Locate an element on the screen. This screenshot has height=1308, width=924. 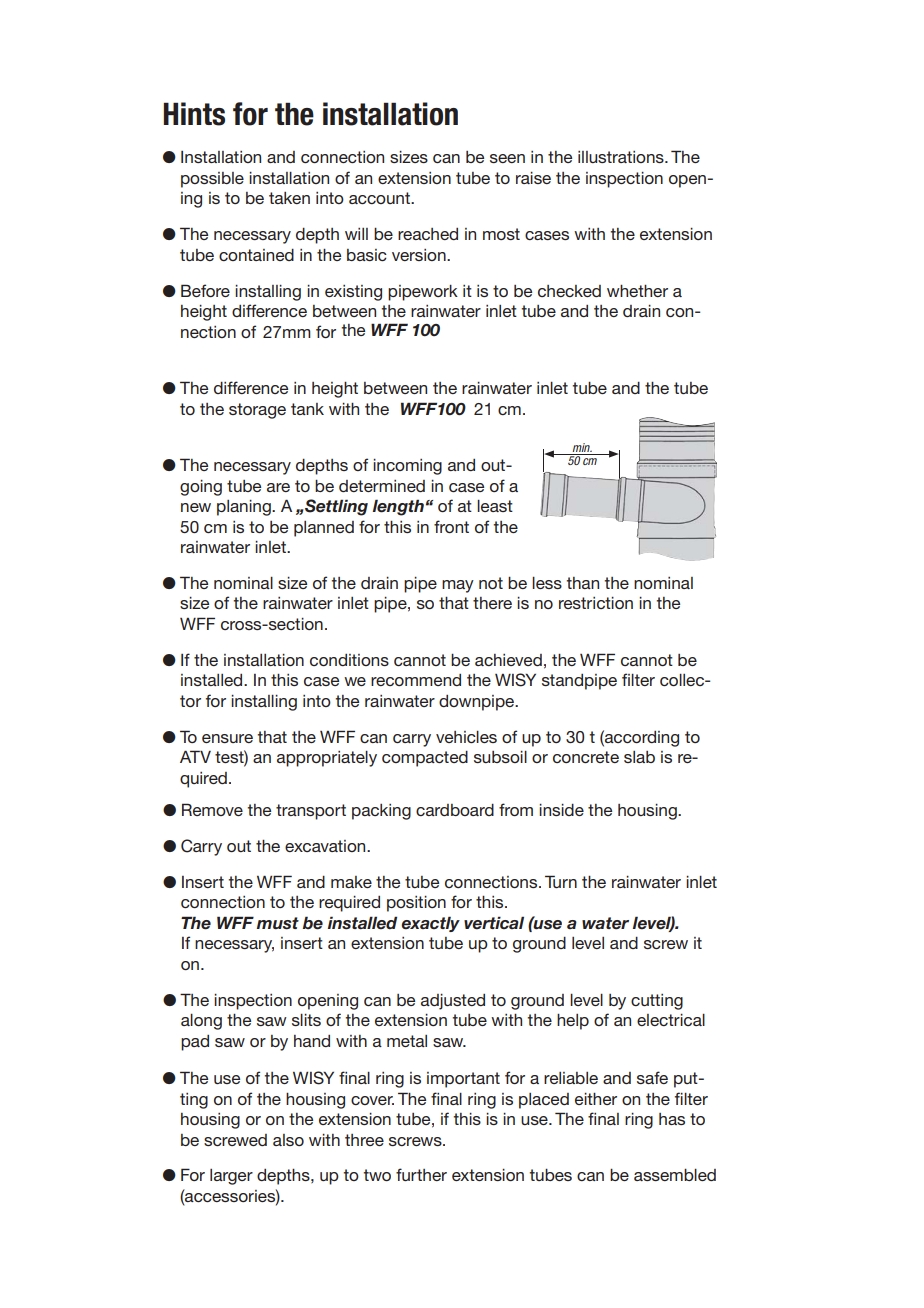
reached is located at coordinates (428, 234).
